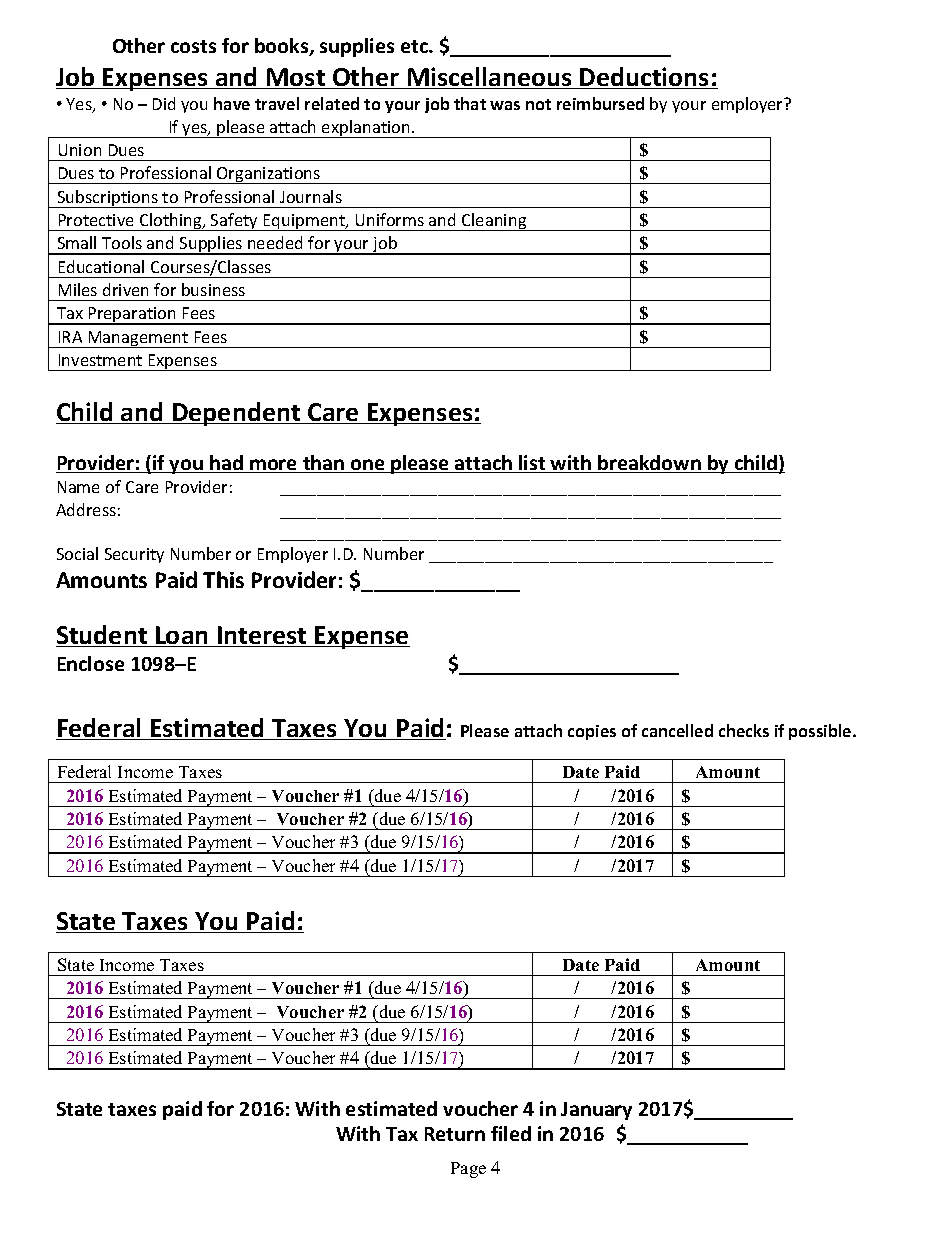 Image resolution: width=952 pixels, height=1233 pixels. What do you see at coordinates (367, 466) in the screenshot?
I see `one` at bounding box center [367, 466].
